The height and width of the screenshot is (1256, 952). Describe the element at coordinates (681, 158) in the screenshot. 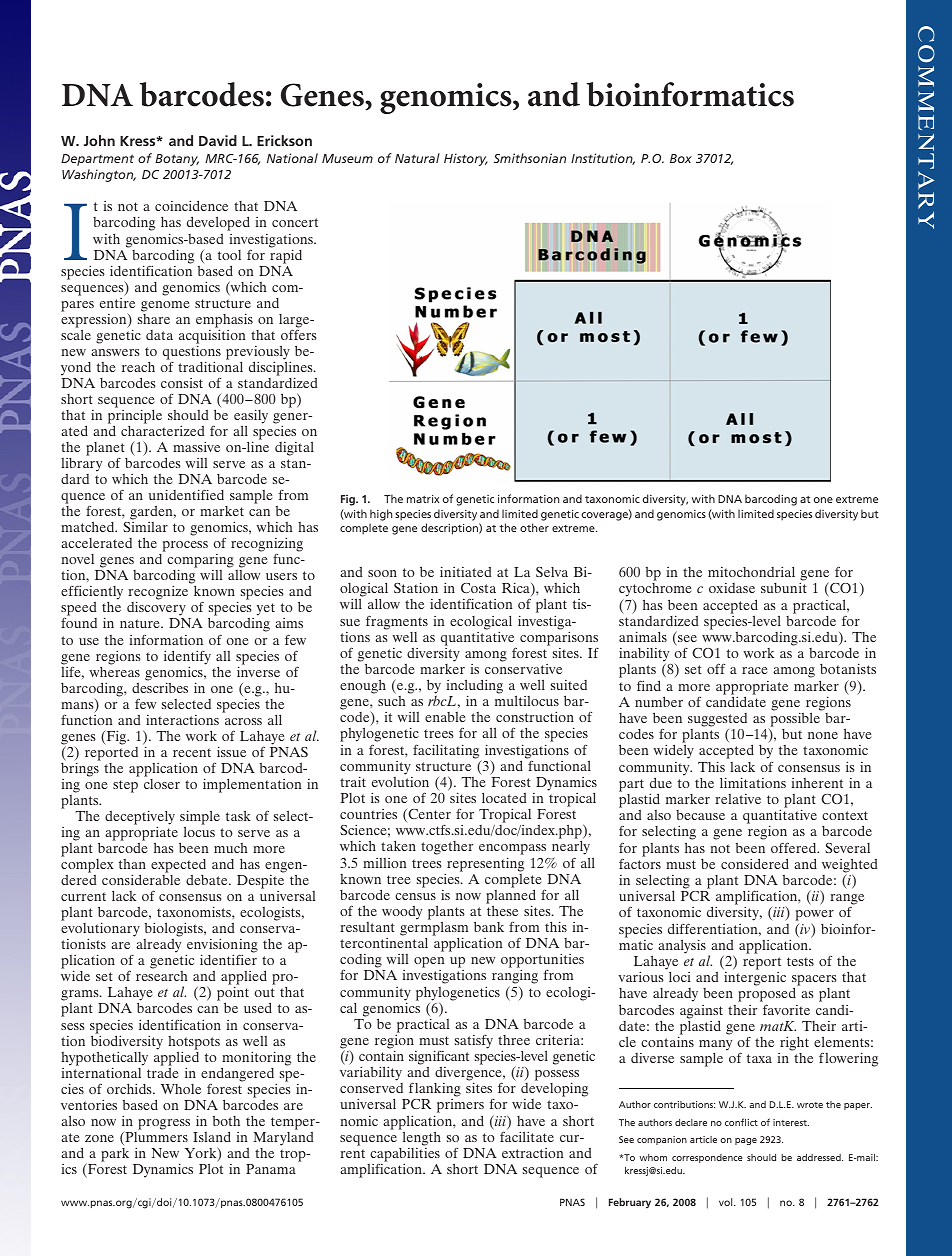

I see `Box` at that location.
